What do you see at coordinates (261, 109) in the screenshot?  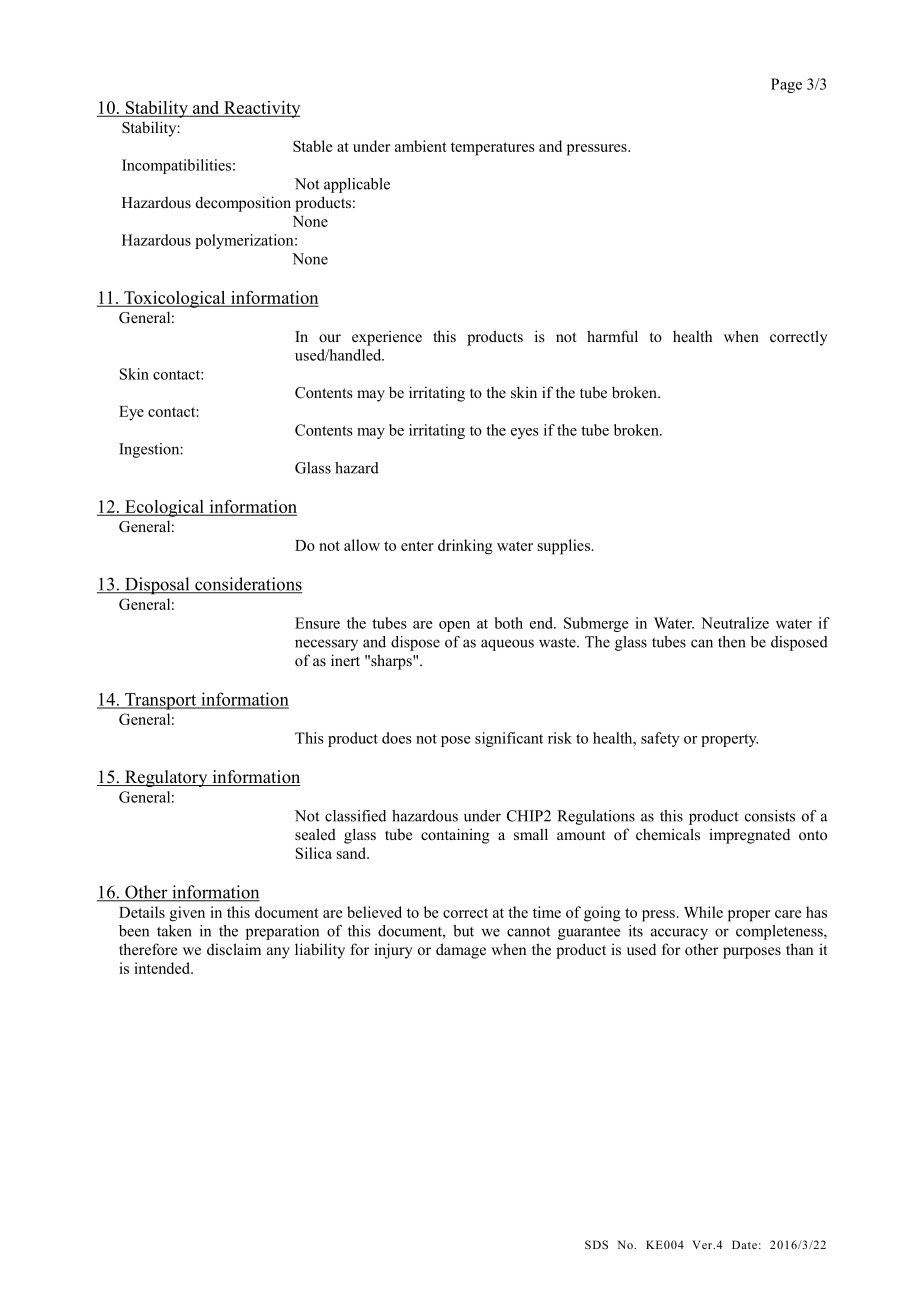 I see `Reactivity` at bounding box center [261, 109].
